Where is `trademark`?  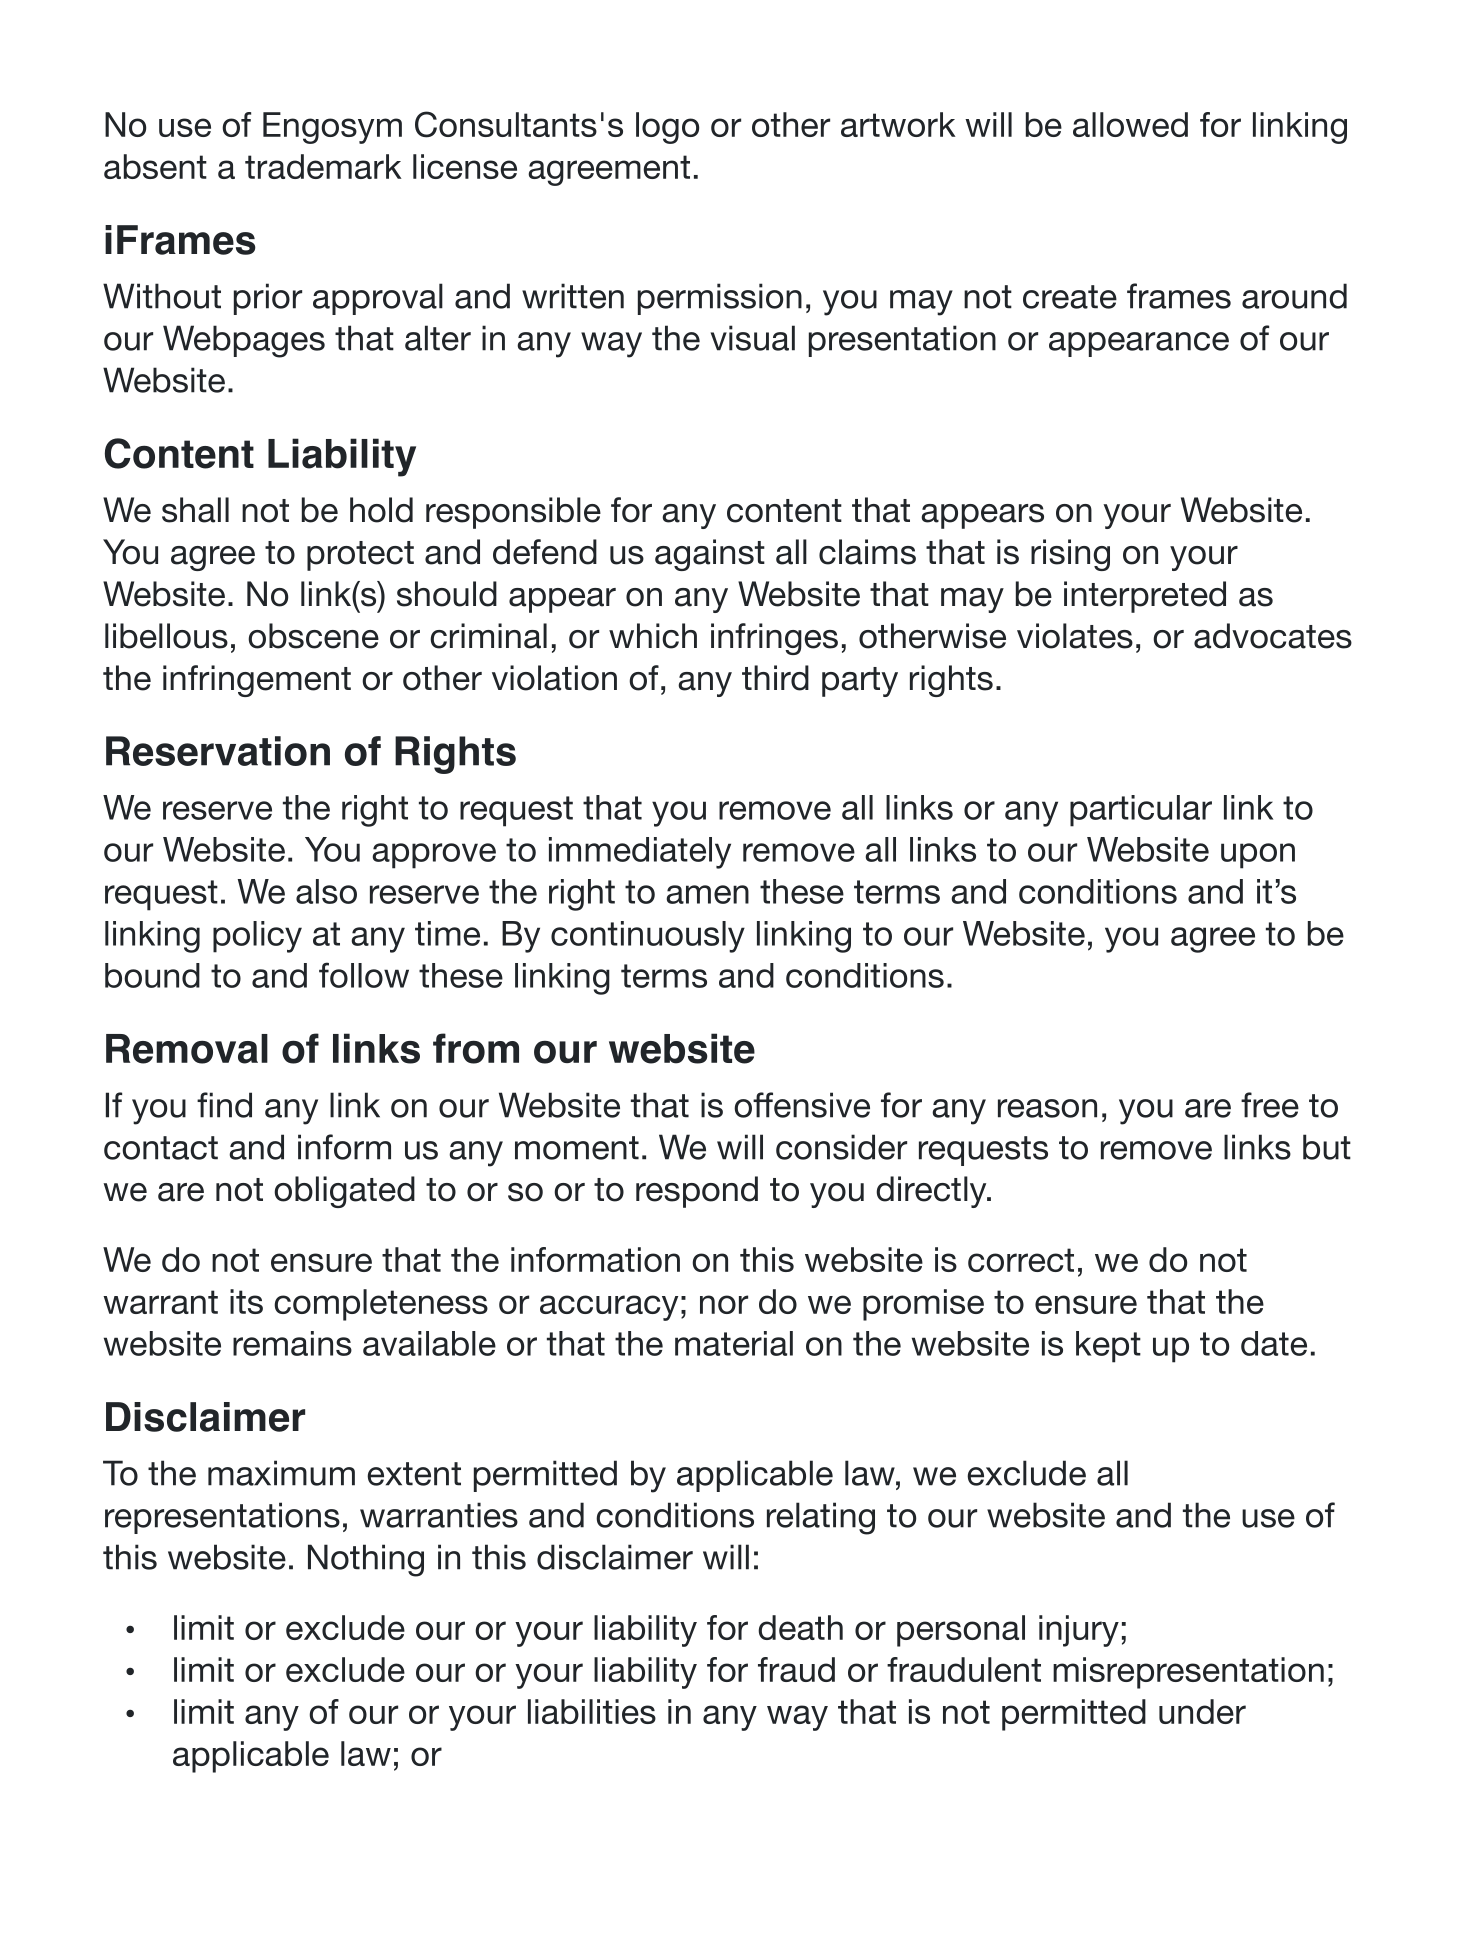 trademark is located at coordinates (323, 166).
